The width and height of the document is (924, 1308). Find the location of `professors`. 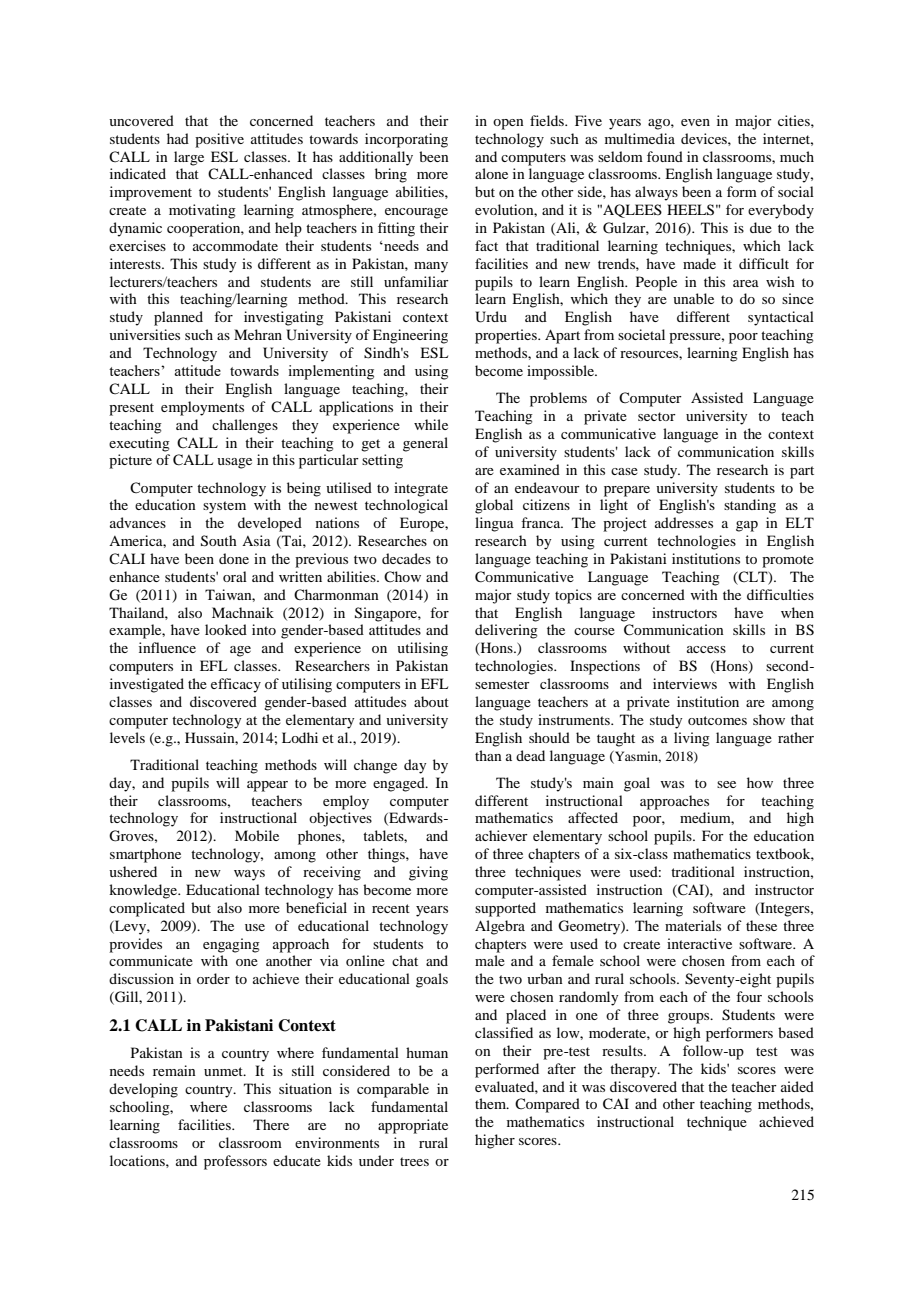

professors is located at coordinates (235, 1162).
